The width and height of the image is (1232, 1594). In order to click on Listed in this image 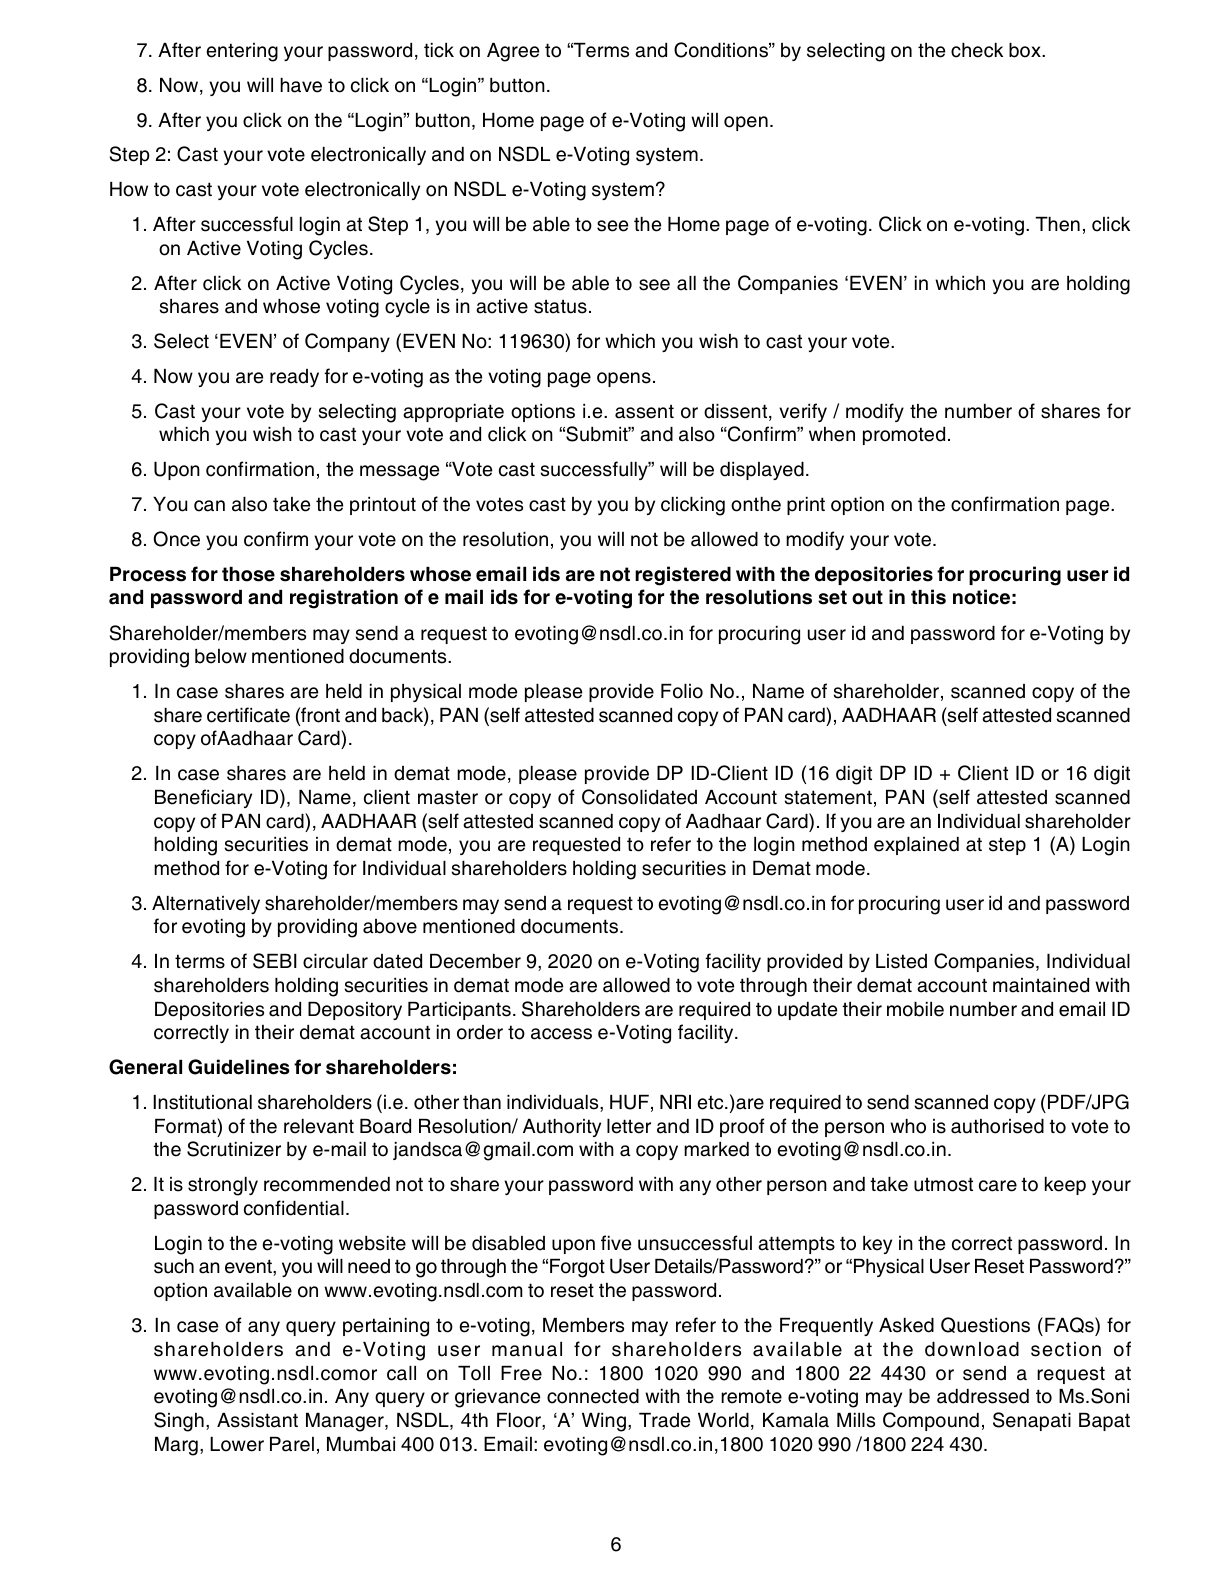, I will do `click(901, 961)`.
